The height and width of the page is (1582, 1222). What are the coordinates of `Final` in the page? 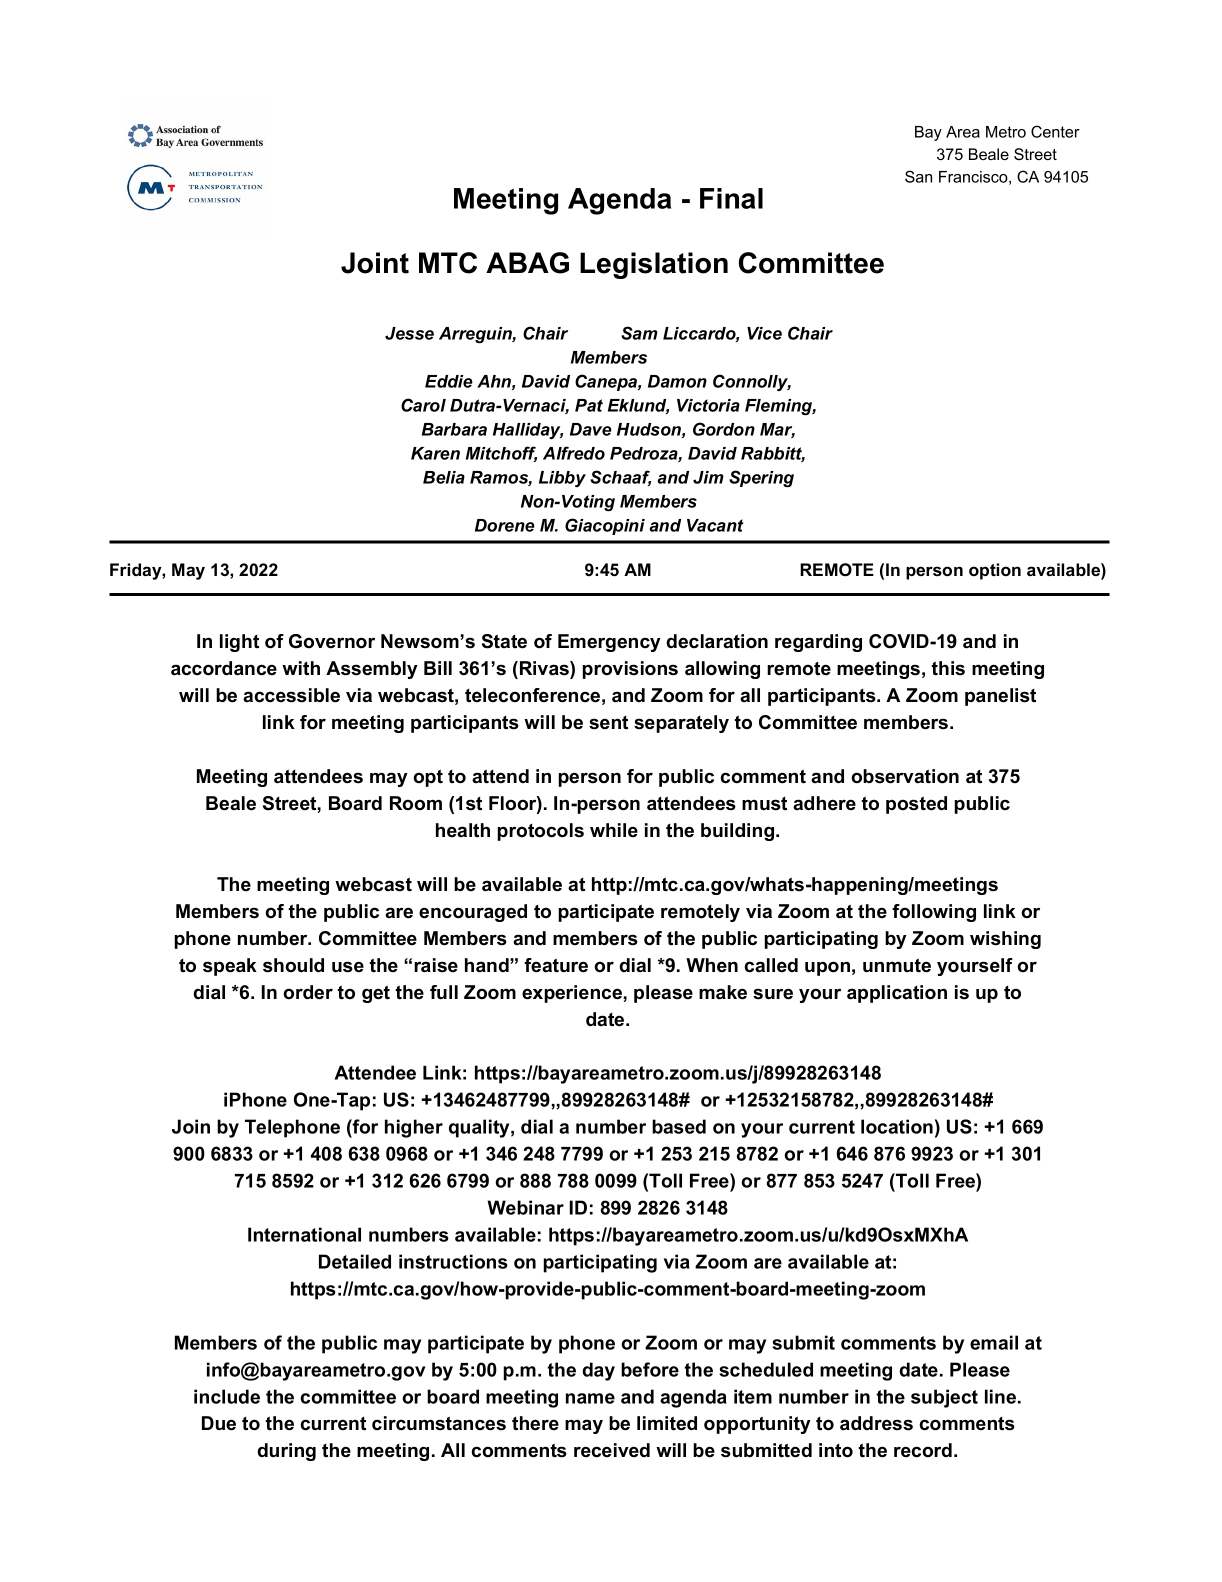 It's located at (731, 198).
